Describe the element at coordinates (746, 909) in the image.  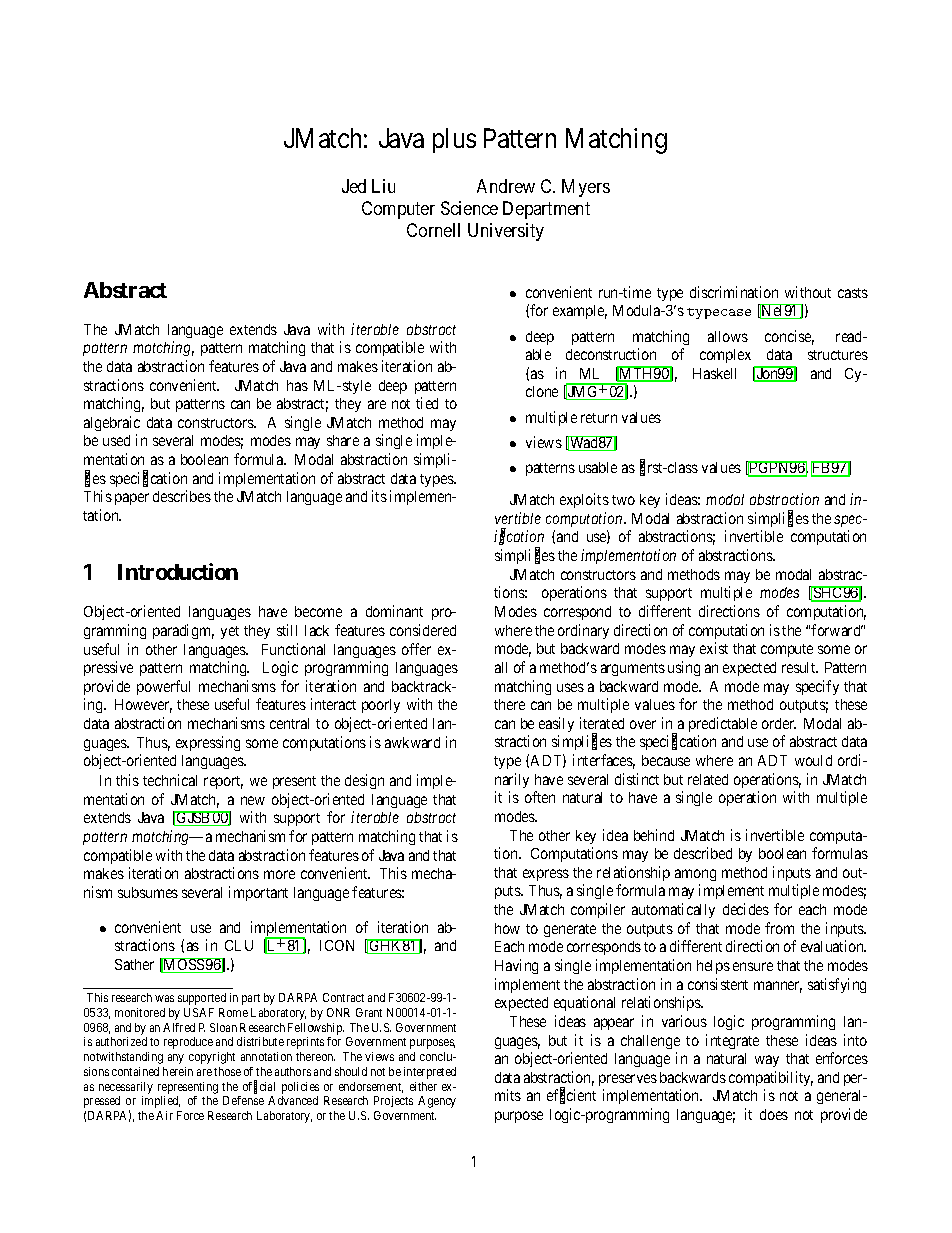
I see `decides` at that location.
